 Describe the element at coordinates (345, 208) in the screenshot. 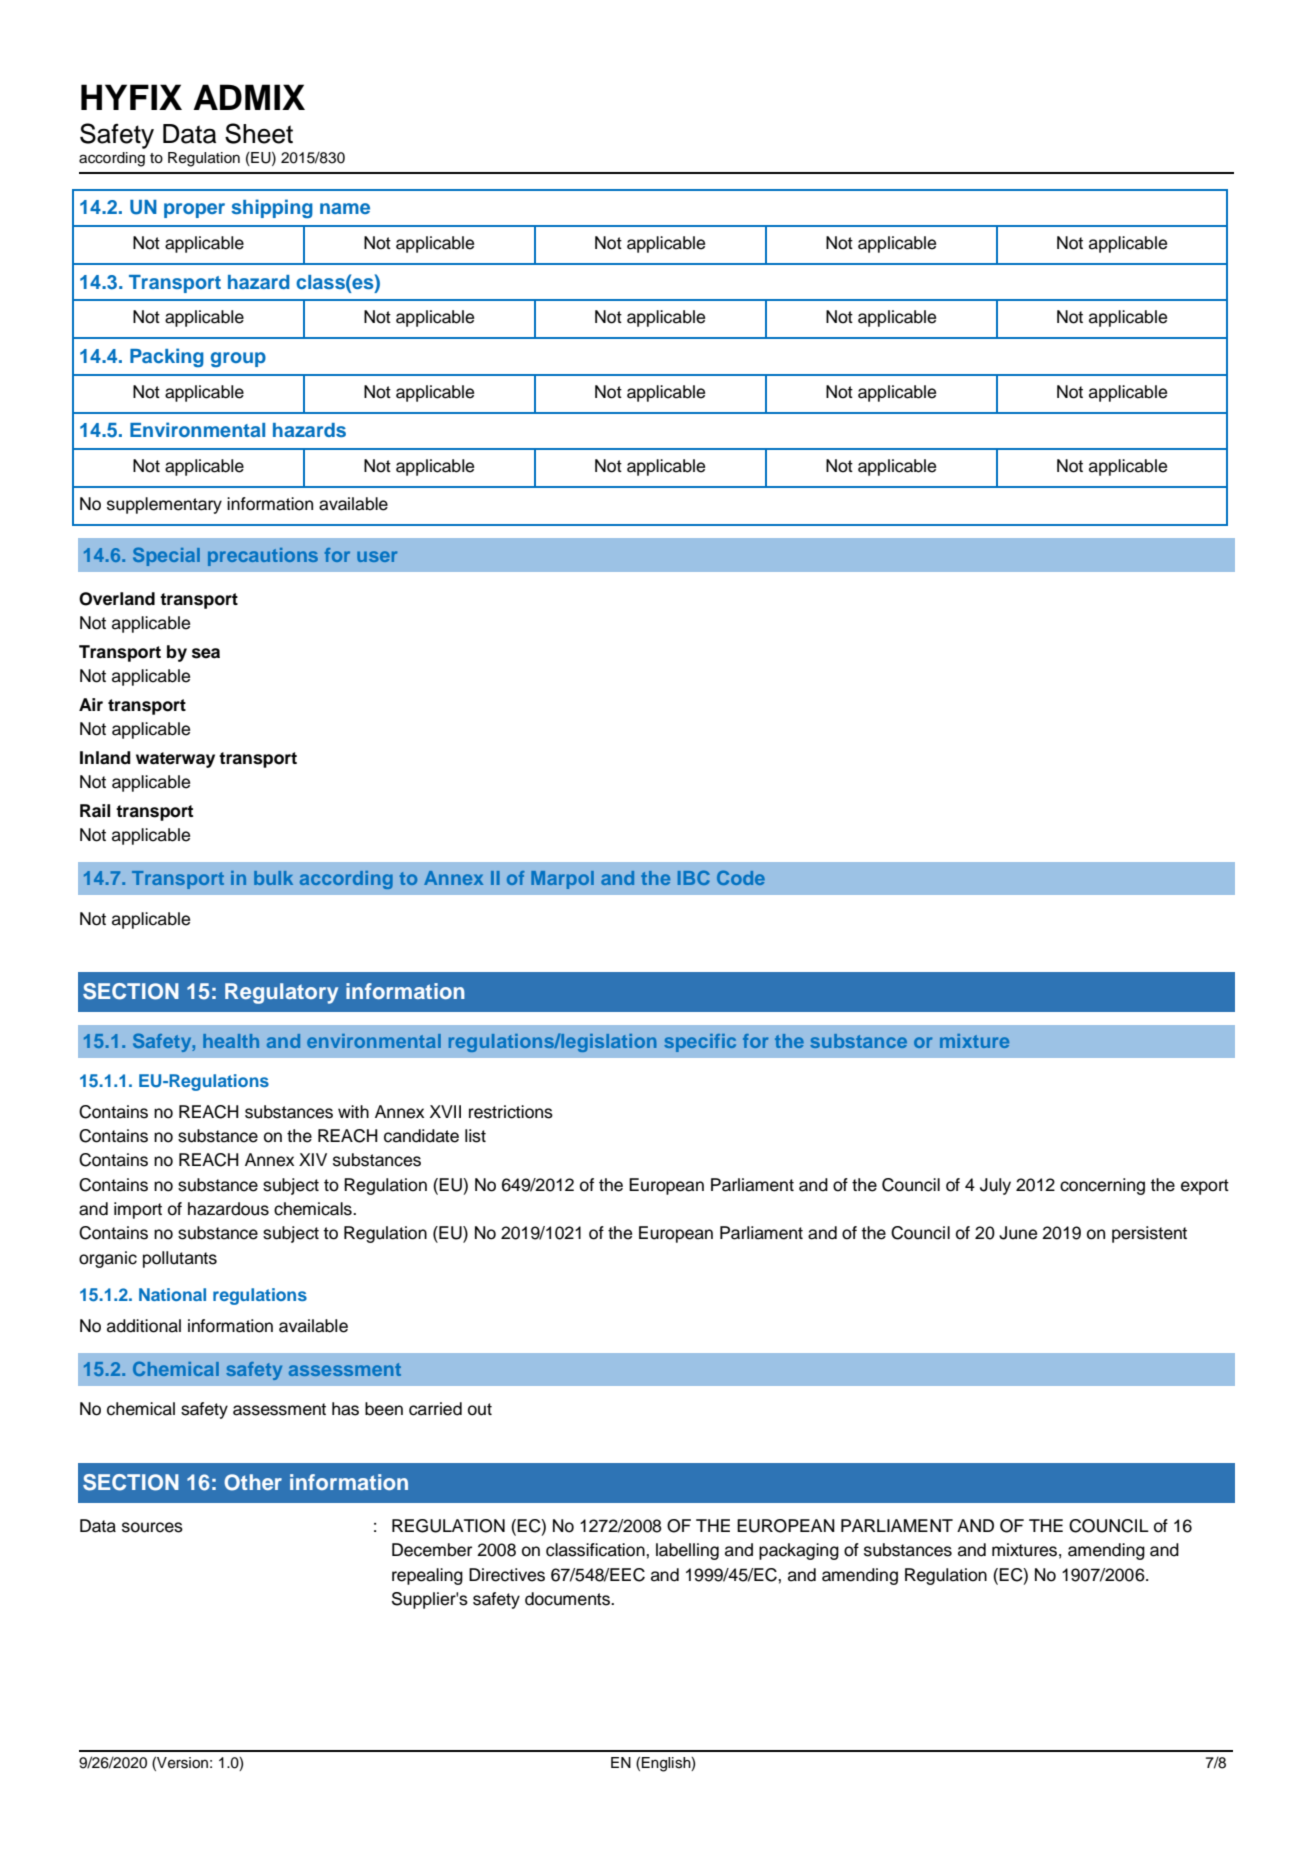

I see `name` at that location.
